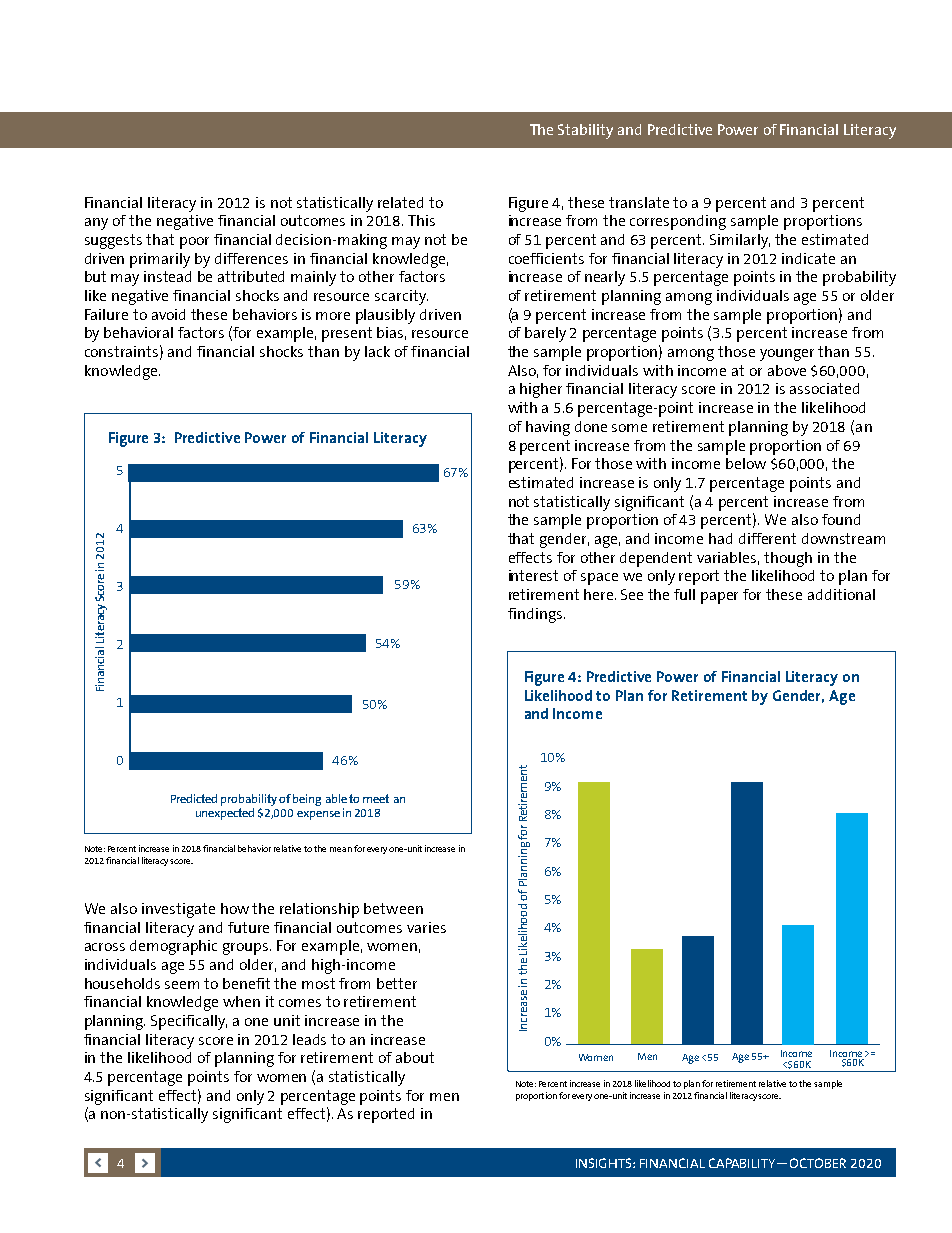  I want to click on above, so click(787, 370).
